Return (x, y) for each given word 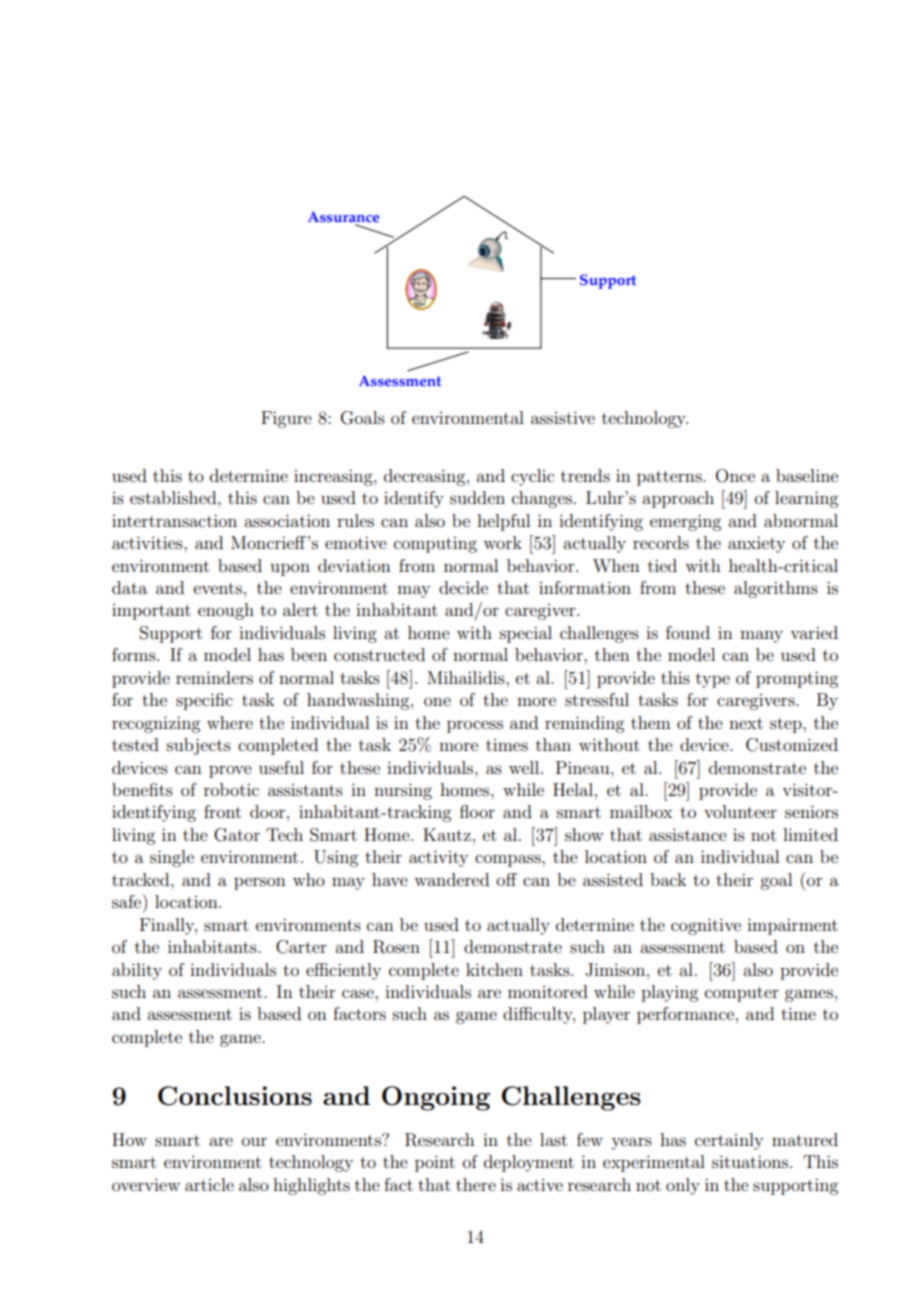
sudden (477, 497)
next (746, 723)
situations (751, 1161)
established (174, 497)
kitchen (494, 969)
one (437, 701)
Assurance (343, 216)
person (260, 883)
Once (735, 476)
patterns (670, 478)
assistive (563, 417)
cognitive (706, 926)
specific (204, 701)
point (435, 1163)
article (209, 1184)
